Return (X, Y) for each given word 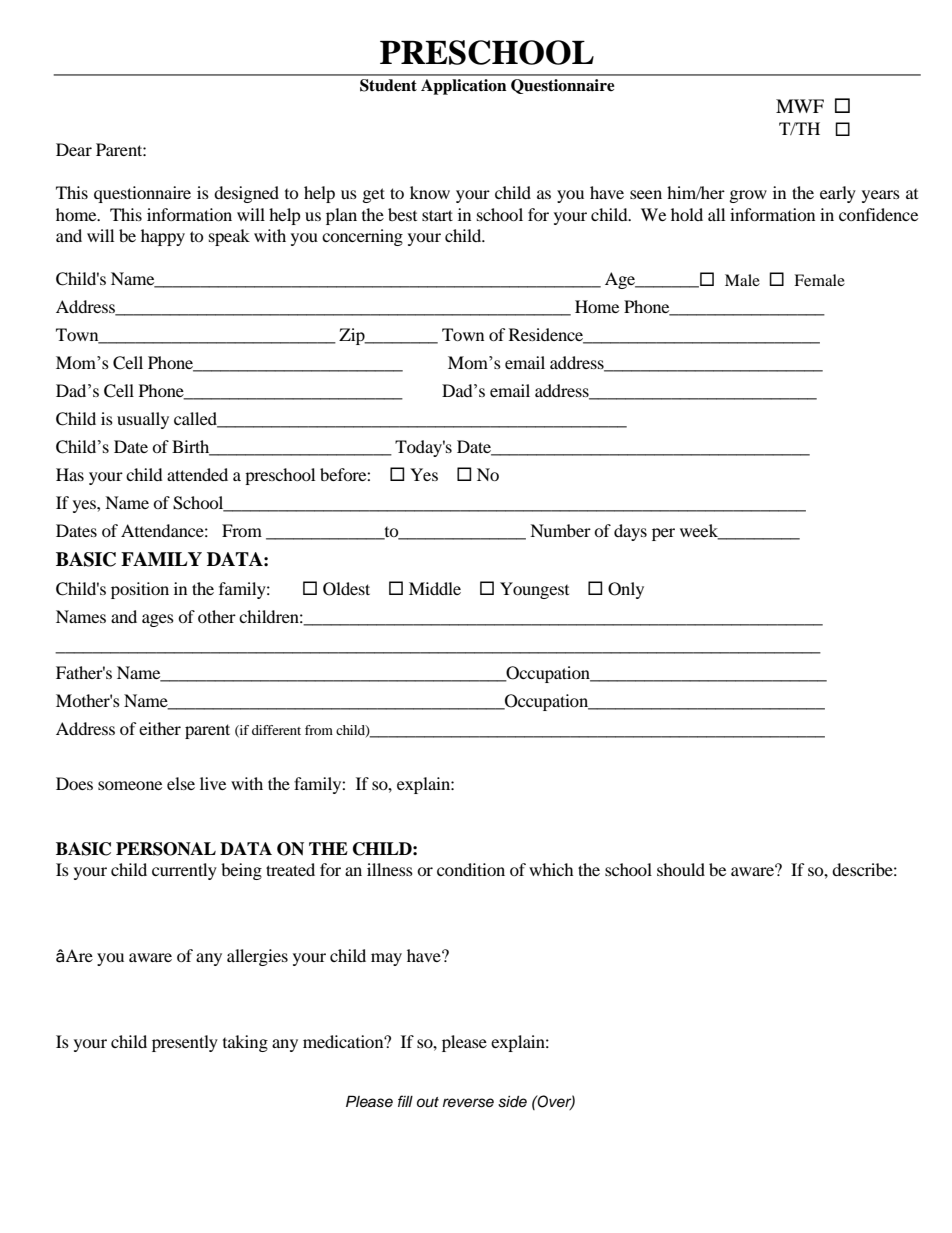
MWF (800, 106)
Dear (74, 149)
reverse (468, 1103)
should (681, 869)
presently (185, 1043)
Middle (435, 588)
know (430, 192)
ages (158, 620)
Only (626, 590)
